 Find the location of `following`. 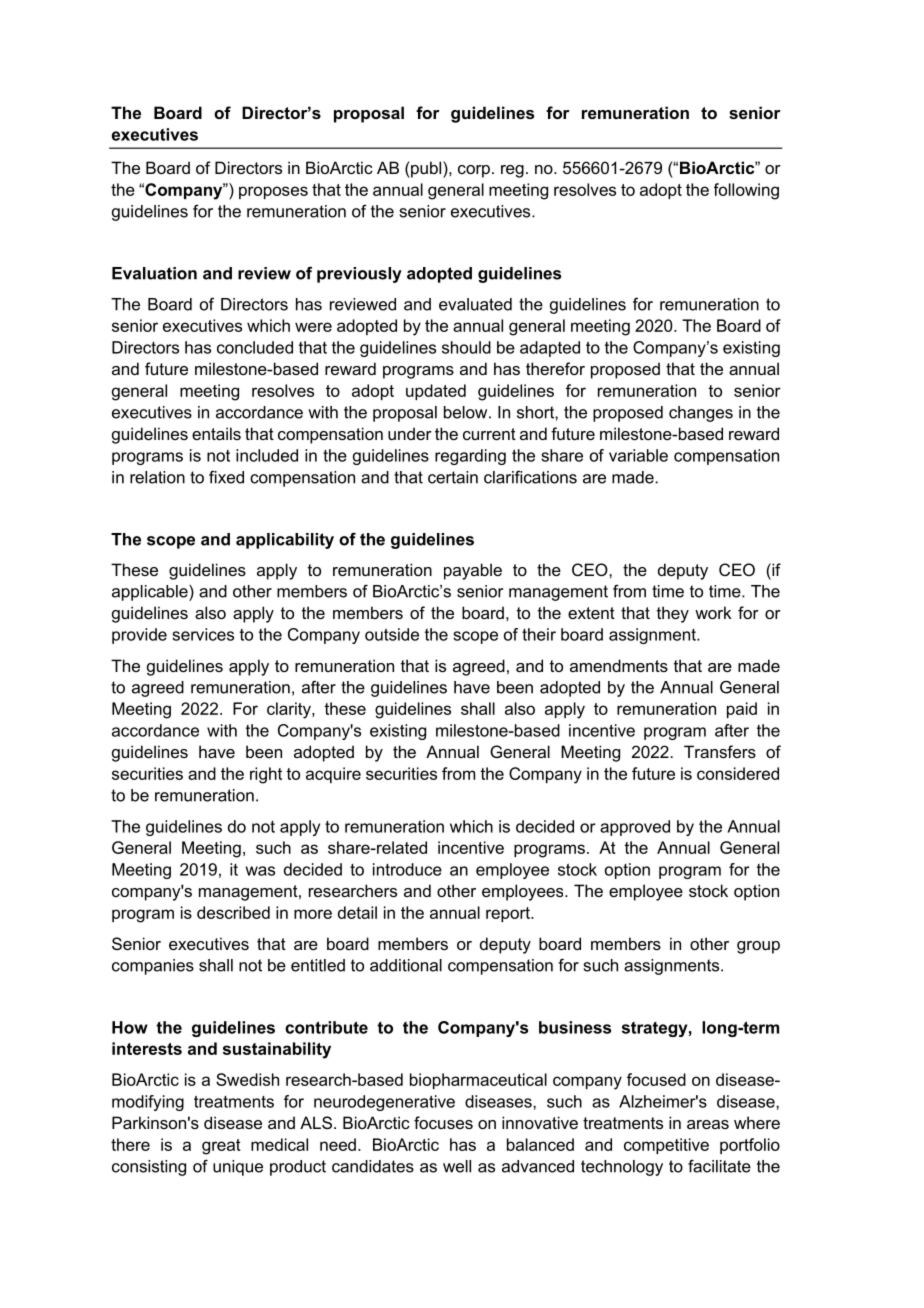

following is located at coordinates (746, 191).
